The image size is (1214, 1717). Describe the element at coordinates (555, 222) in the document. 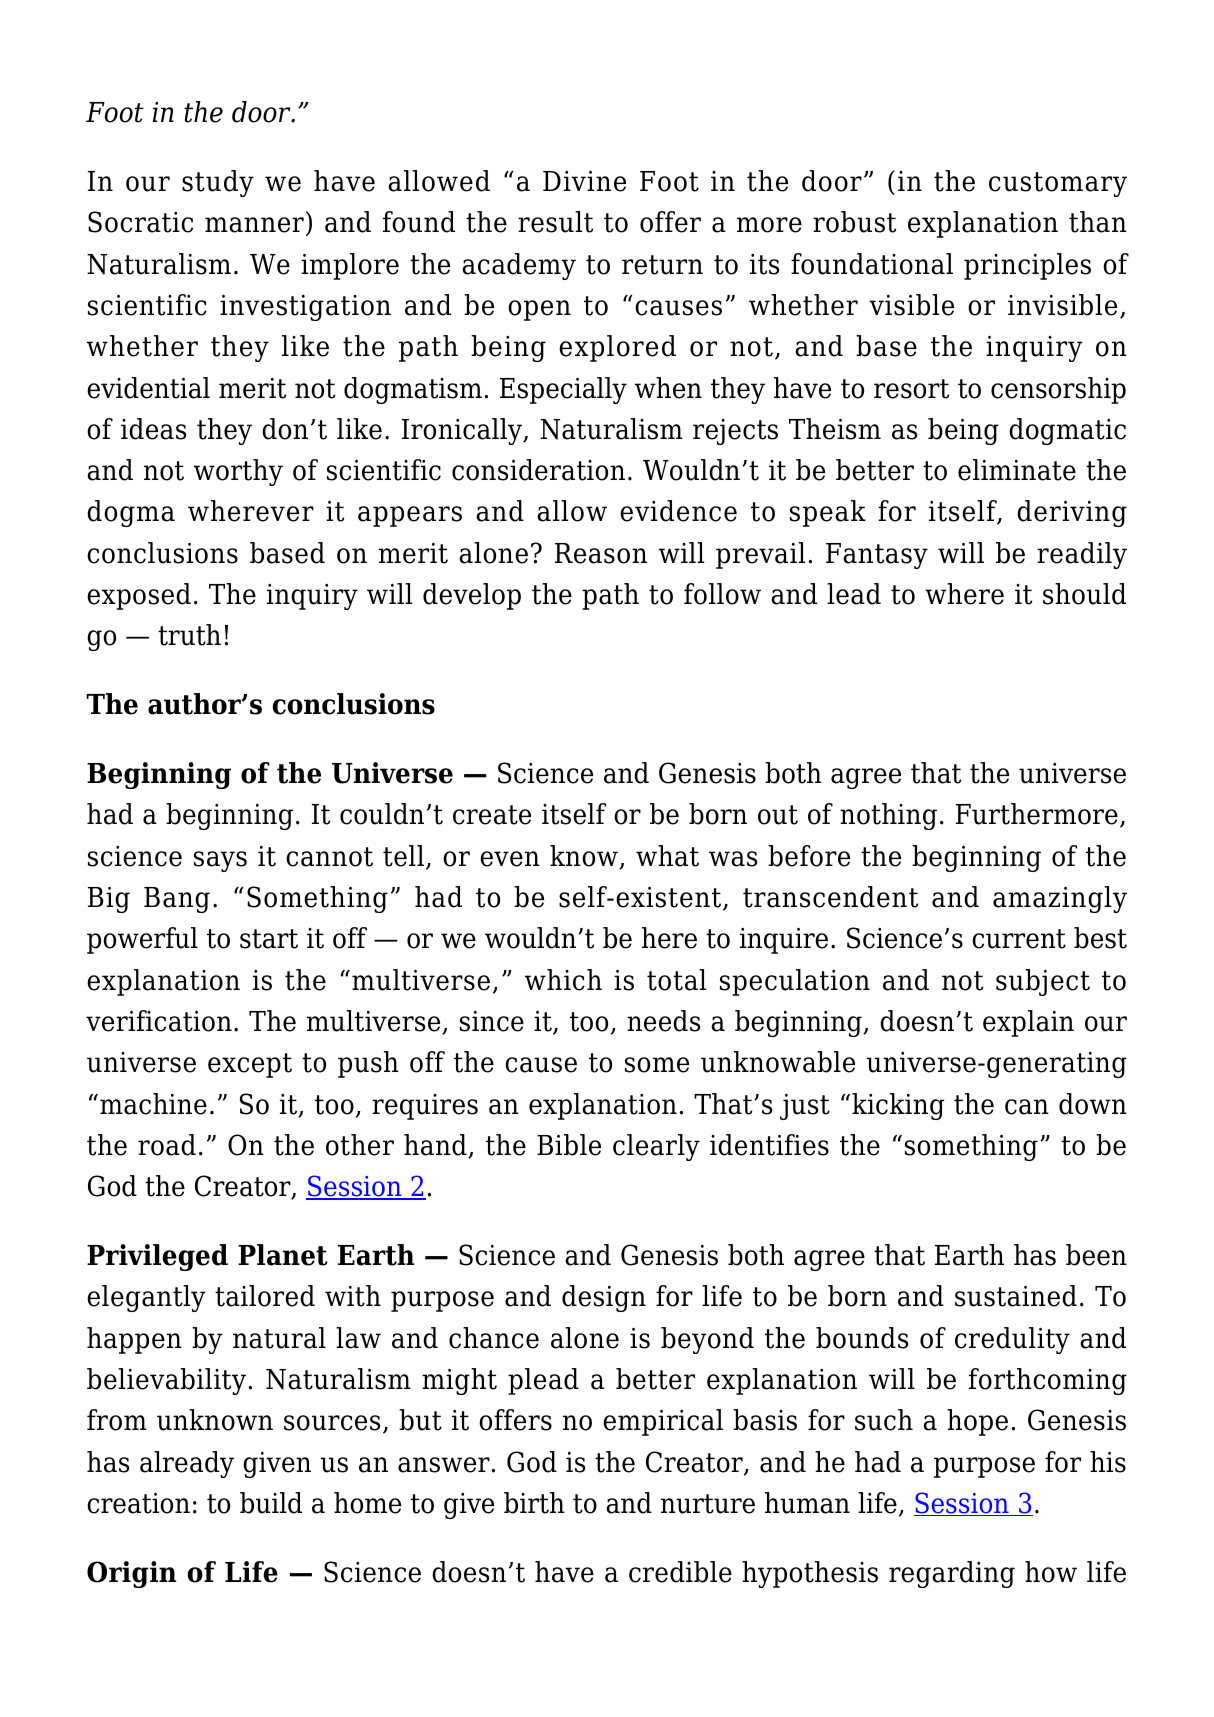

I see `result` at that location.
